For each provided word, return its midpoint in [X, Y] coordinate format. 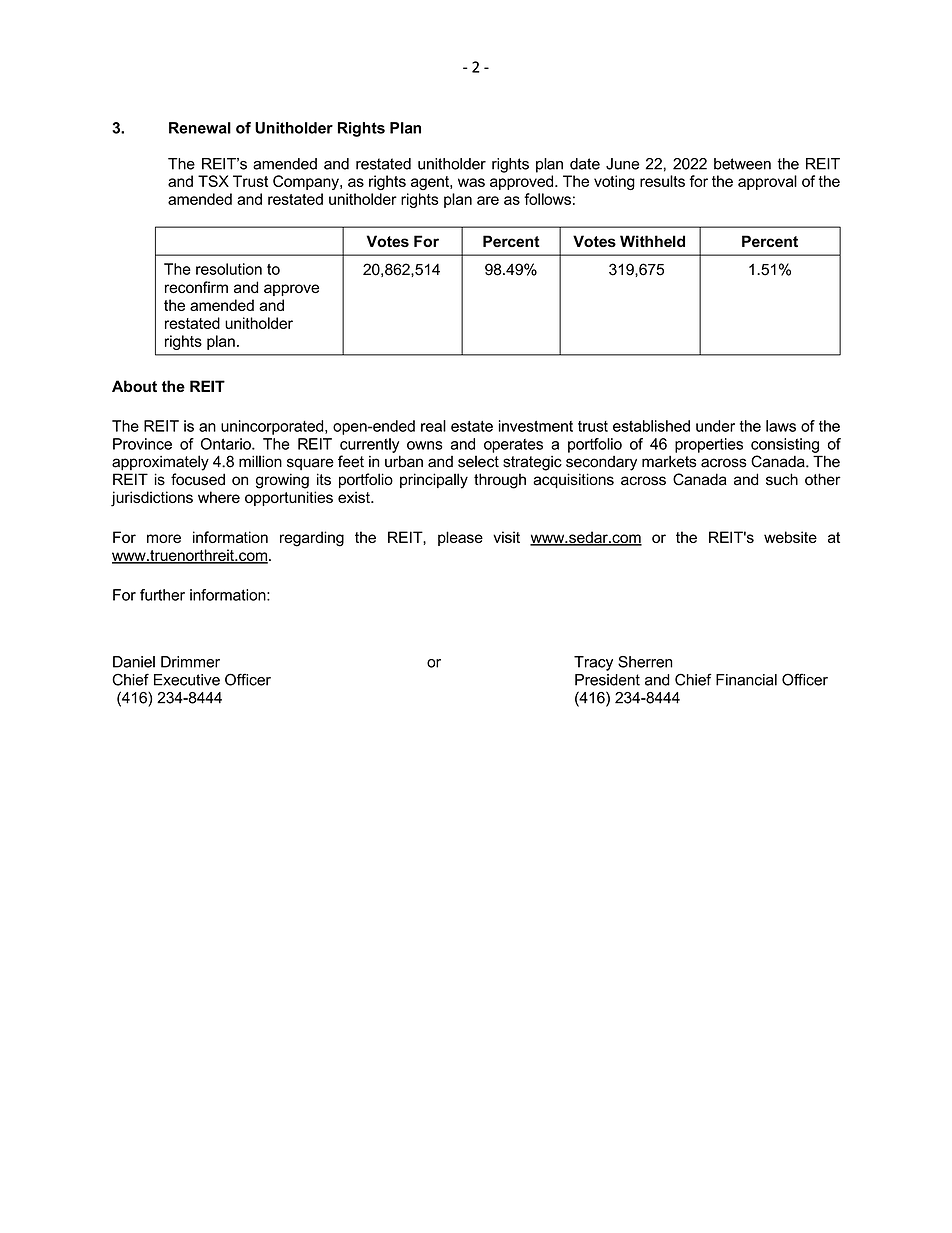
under [715, 426]
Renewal [200, 128]
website [790, 537]
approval [767, 182]
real [433, 426]
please [460, 538]
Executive [187, 680]
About [134, 386]
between [742, 164]
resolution [229, 269]
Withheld [652, 241]
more [164, 538]
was [471, 182]
